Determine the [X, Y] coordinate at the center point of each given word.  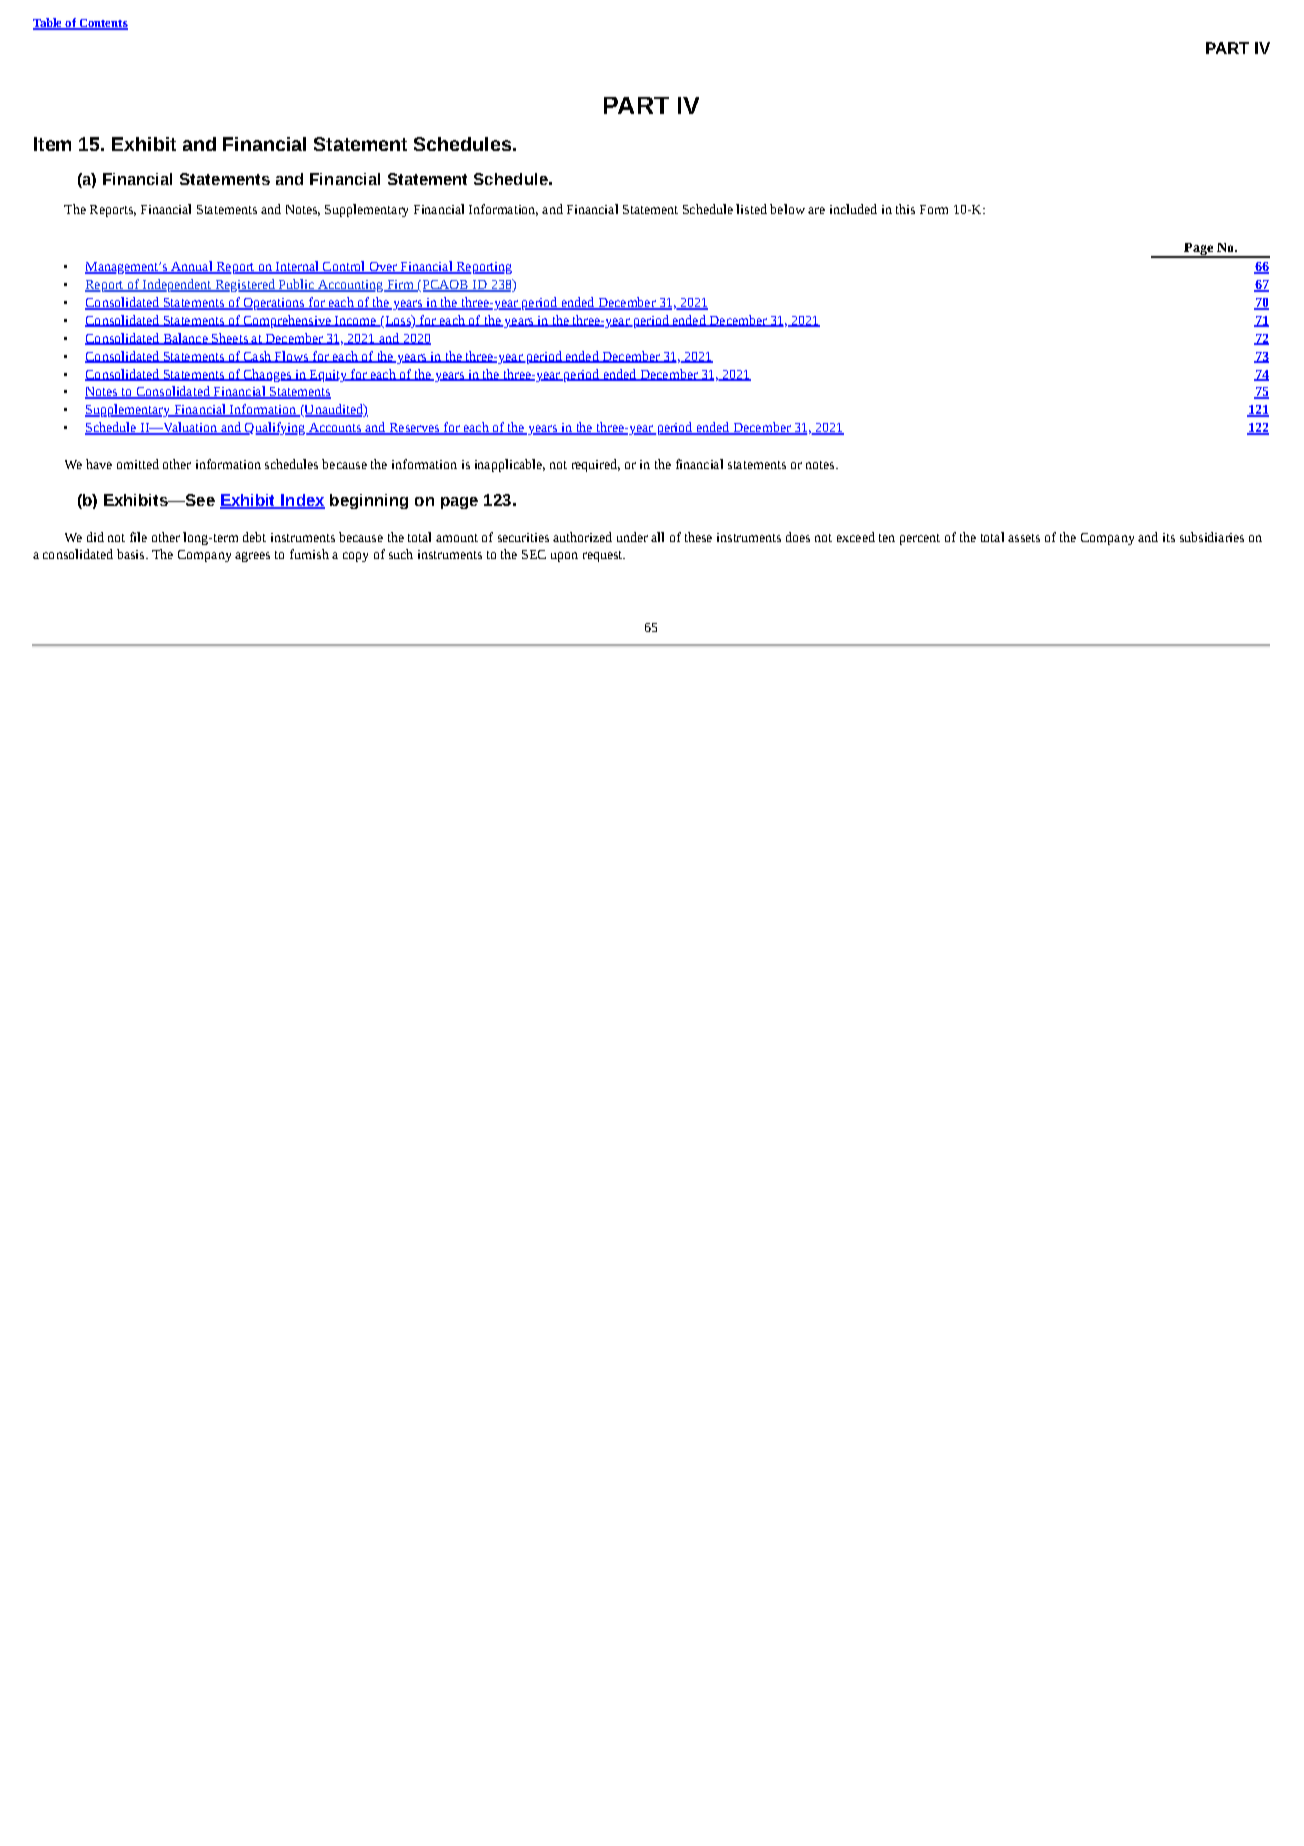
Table [48, 24]
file [138, 537]
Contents [102, 24]
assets [1024, 538]
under [632, 537]
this [905, 209]
